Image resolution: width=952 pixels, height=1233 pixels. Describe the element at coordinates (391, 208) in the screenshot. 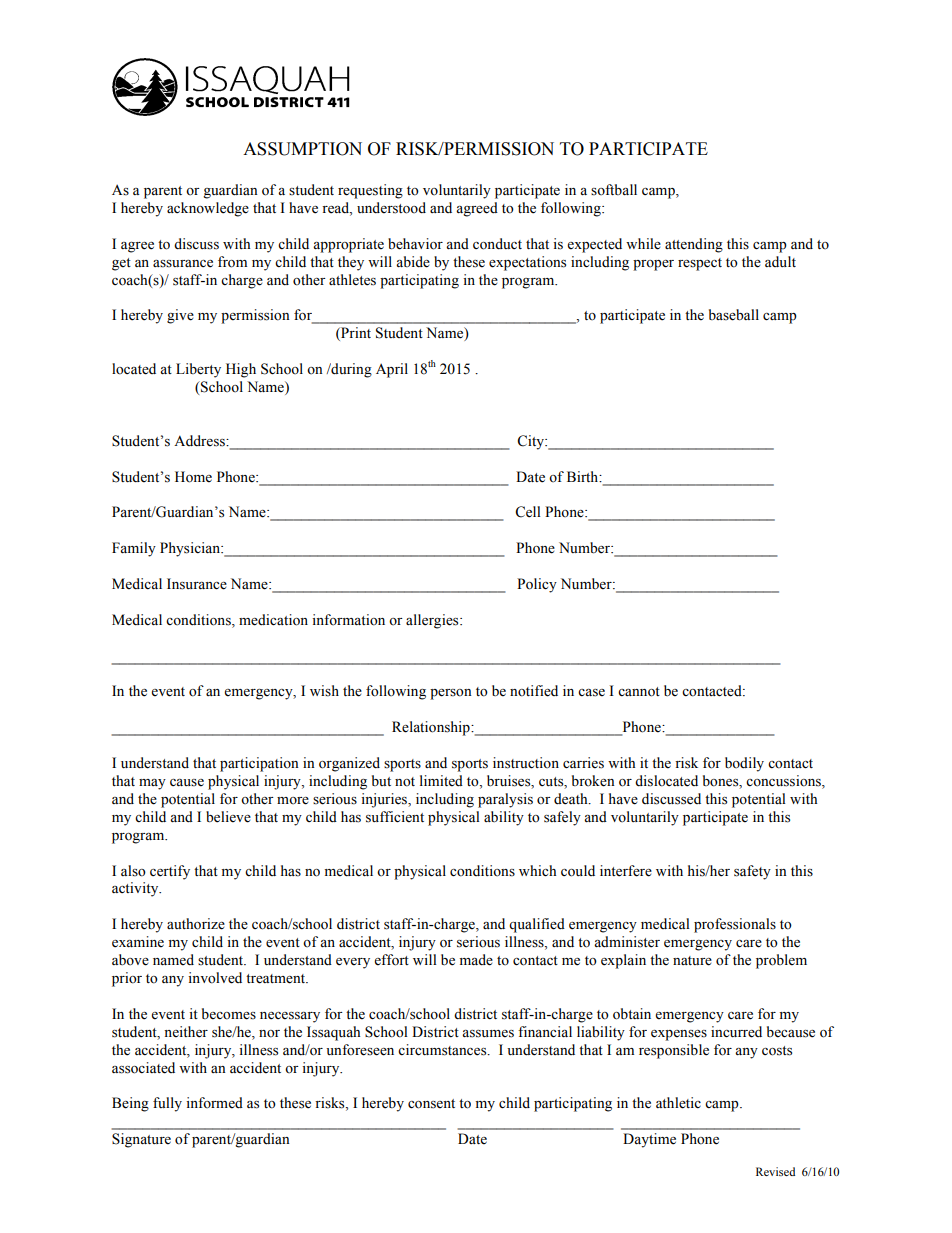

I see `understood` at that location.
